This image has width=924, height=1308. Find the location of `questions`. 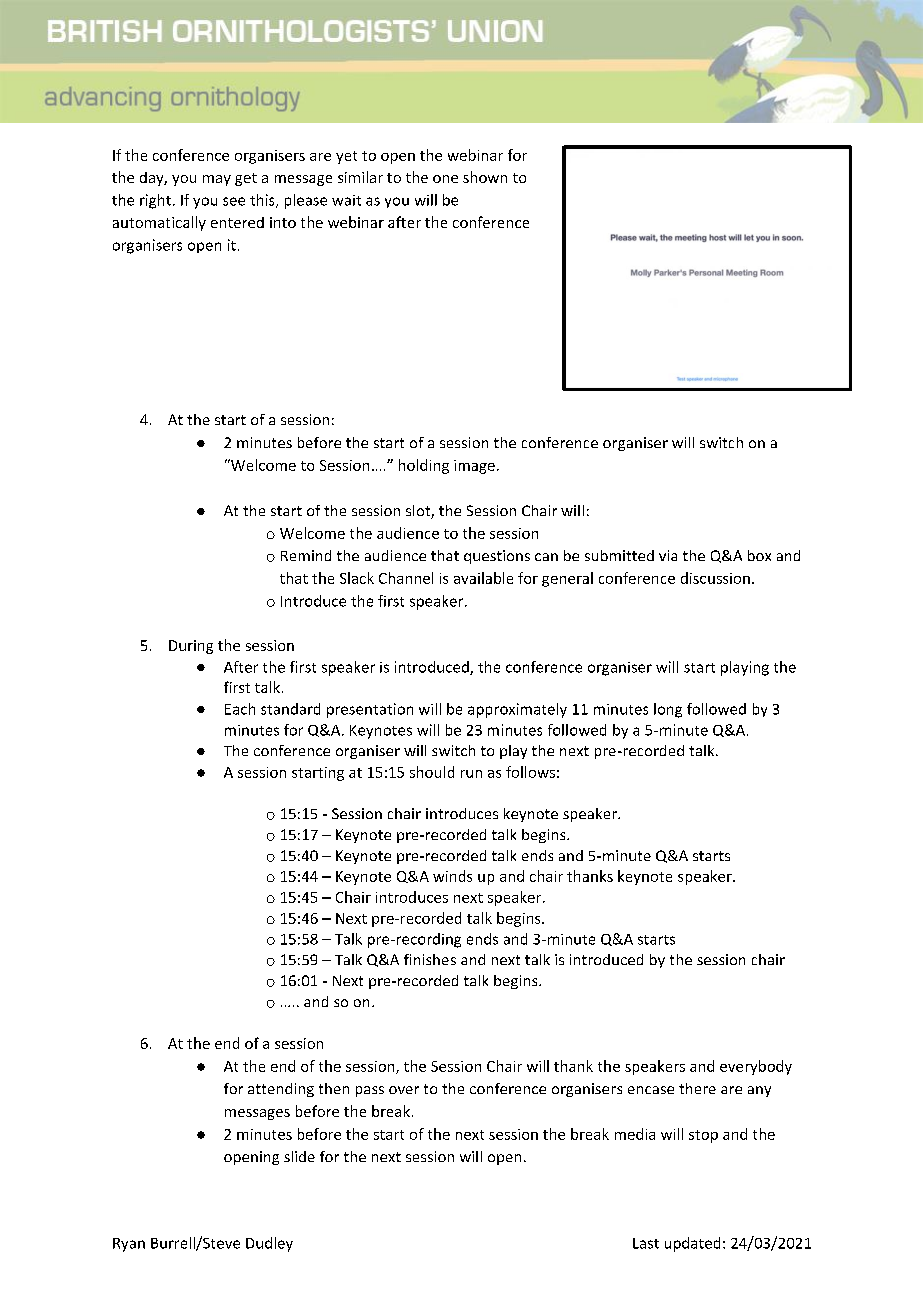

questions is located at coordinates (497, 557).
